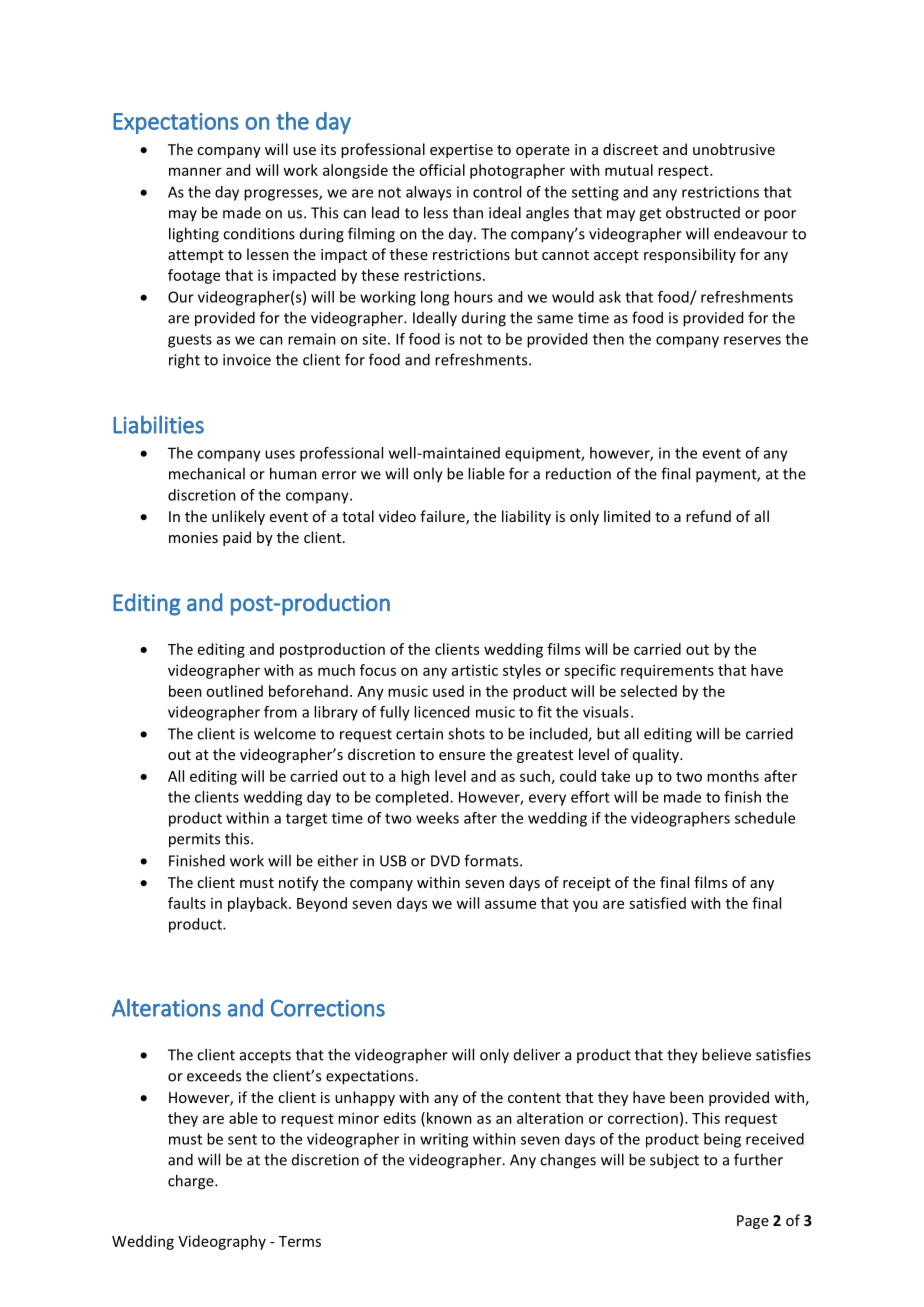 This document has width=924, height=1307. I want to click on control, so click(497, 192).
